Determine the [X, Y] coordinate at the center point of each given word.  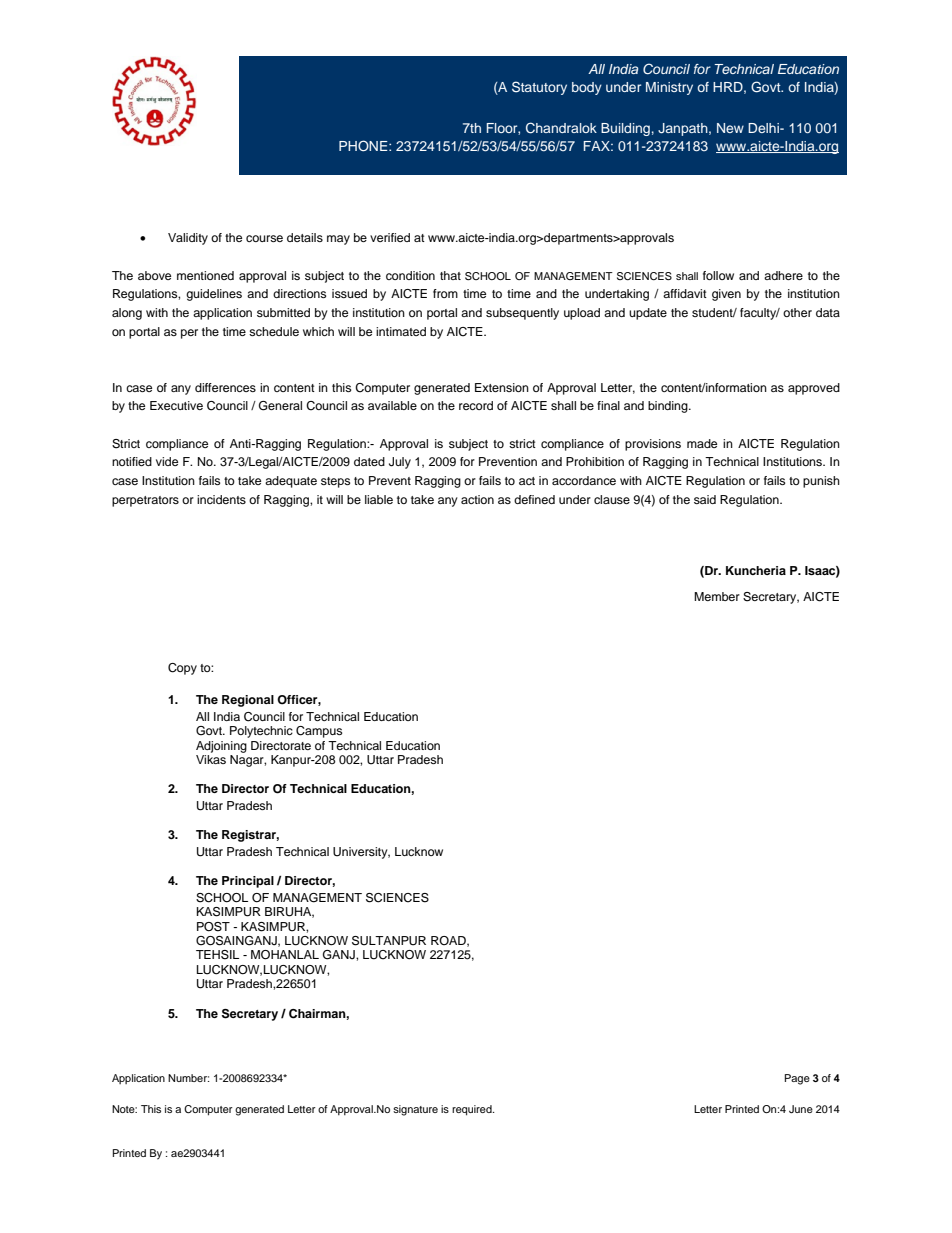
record [476, 405]
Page [797, 1079]
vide [167, 461]
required [473, 1110]
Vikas [211, 758]
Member [717, 596]
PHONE [364, 146]
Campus [319, 732]
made [702, 443]
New [730, 128]
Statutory [539, 88]
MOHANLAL [285, 955]
